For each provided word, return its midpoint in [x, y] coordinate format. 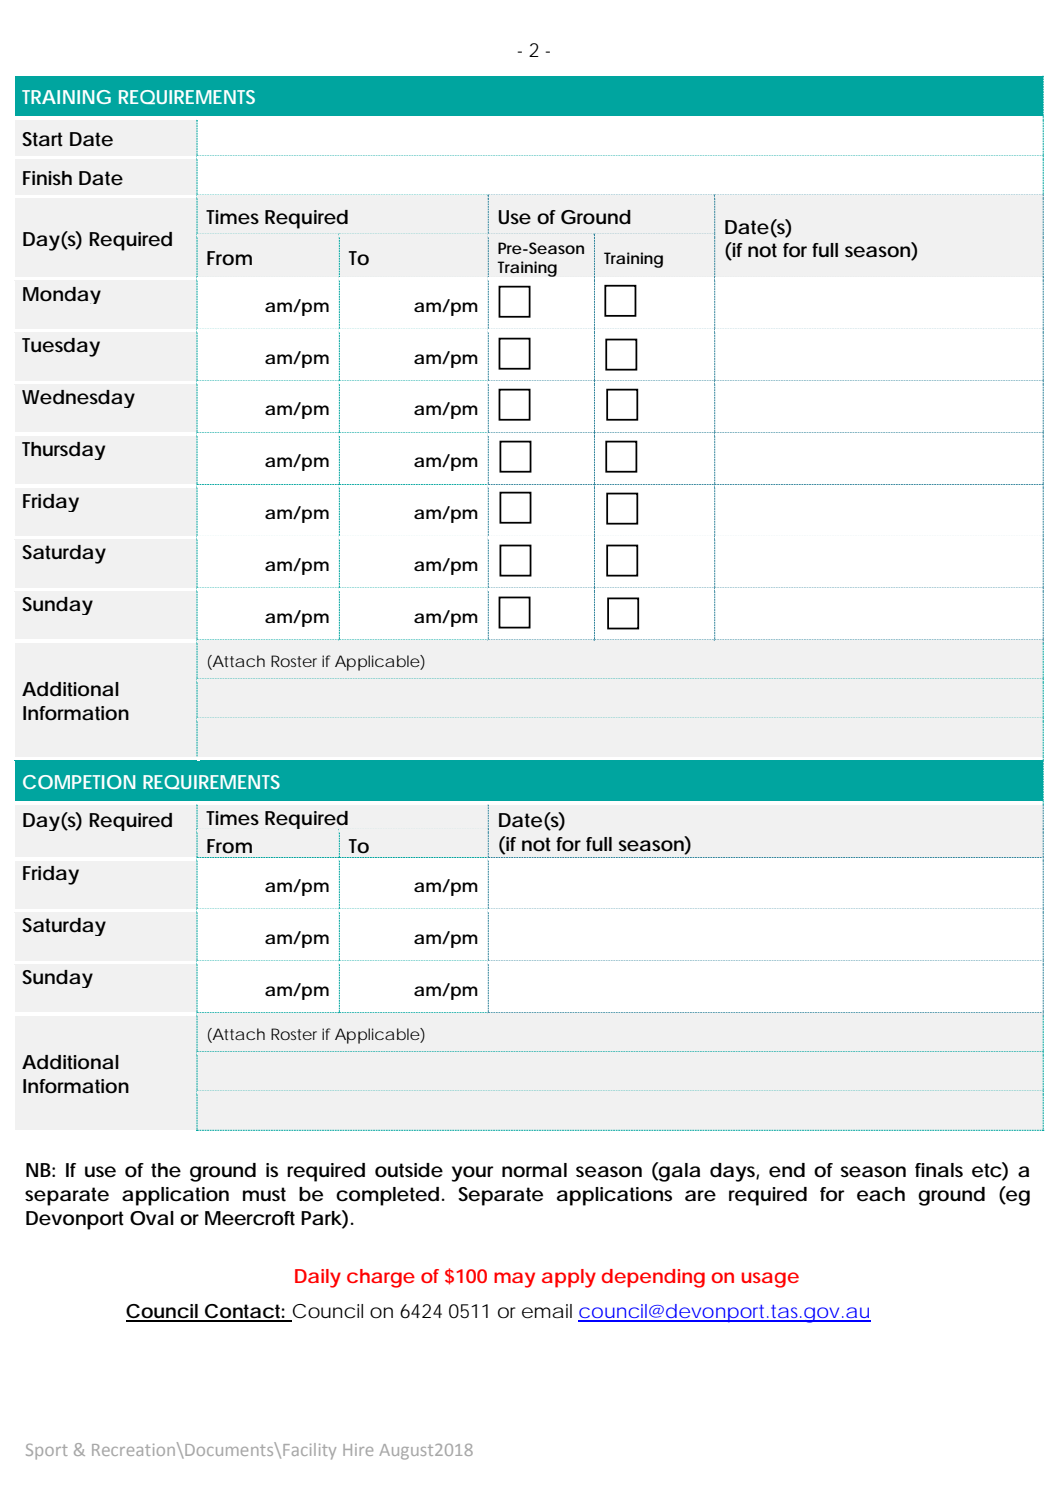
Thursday [63, 451]
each [881, 1194]
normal [534, 1170]
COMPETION [79, 782]
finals [939, 1170]
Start [42, 139]
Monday [62, 295]
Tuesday [61, 347]
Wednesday [78, 399]
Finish [47, 178]
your [472, 1174]
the [166, 1170]
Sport [47, 1452]
